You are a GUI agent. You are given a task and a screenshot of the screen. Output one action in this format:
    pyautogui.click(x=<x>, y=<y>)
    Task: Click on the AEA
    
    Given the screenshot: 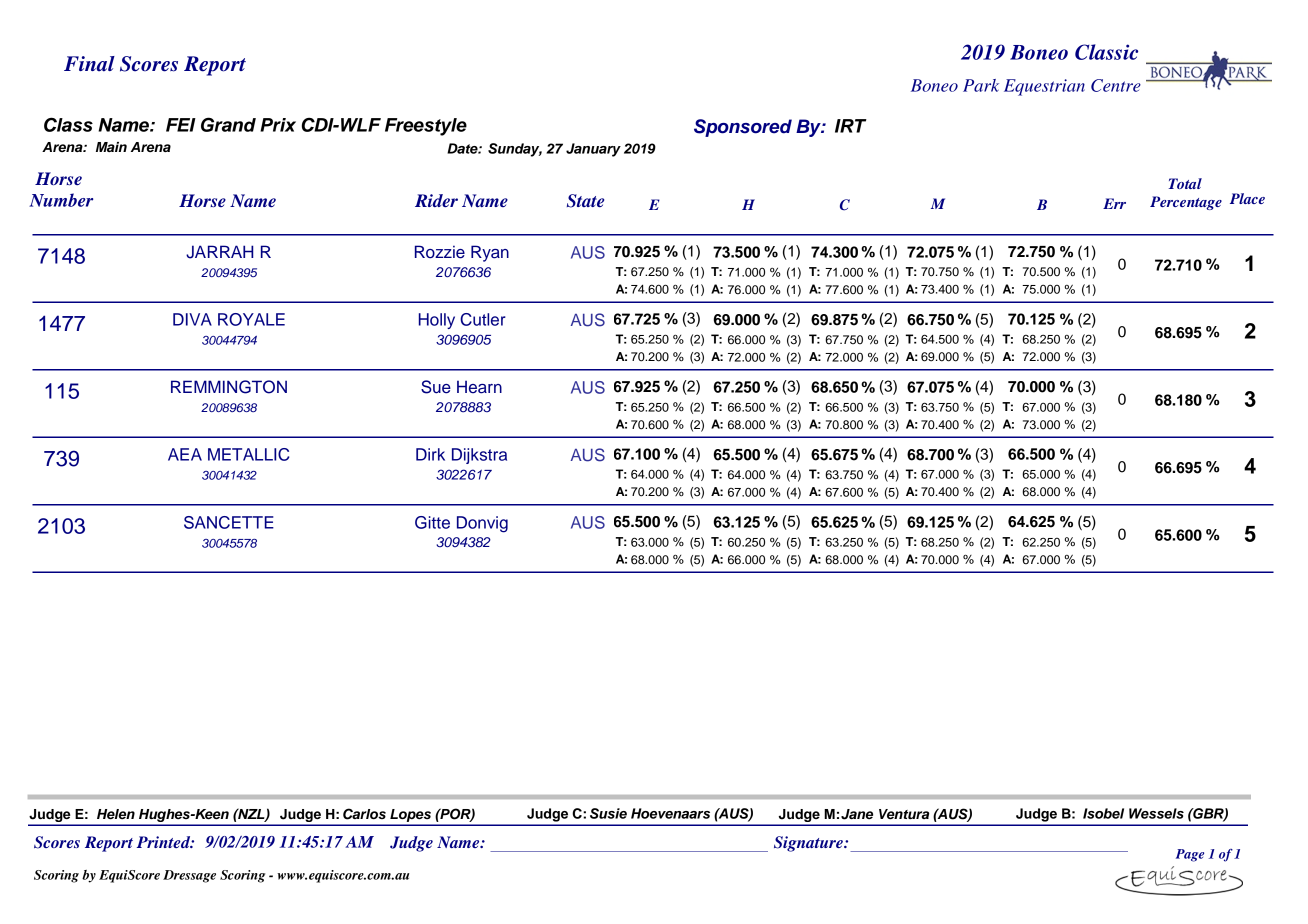 What is the action you would take?
    pyautogui.click(x=185, y=454)
